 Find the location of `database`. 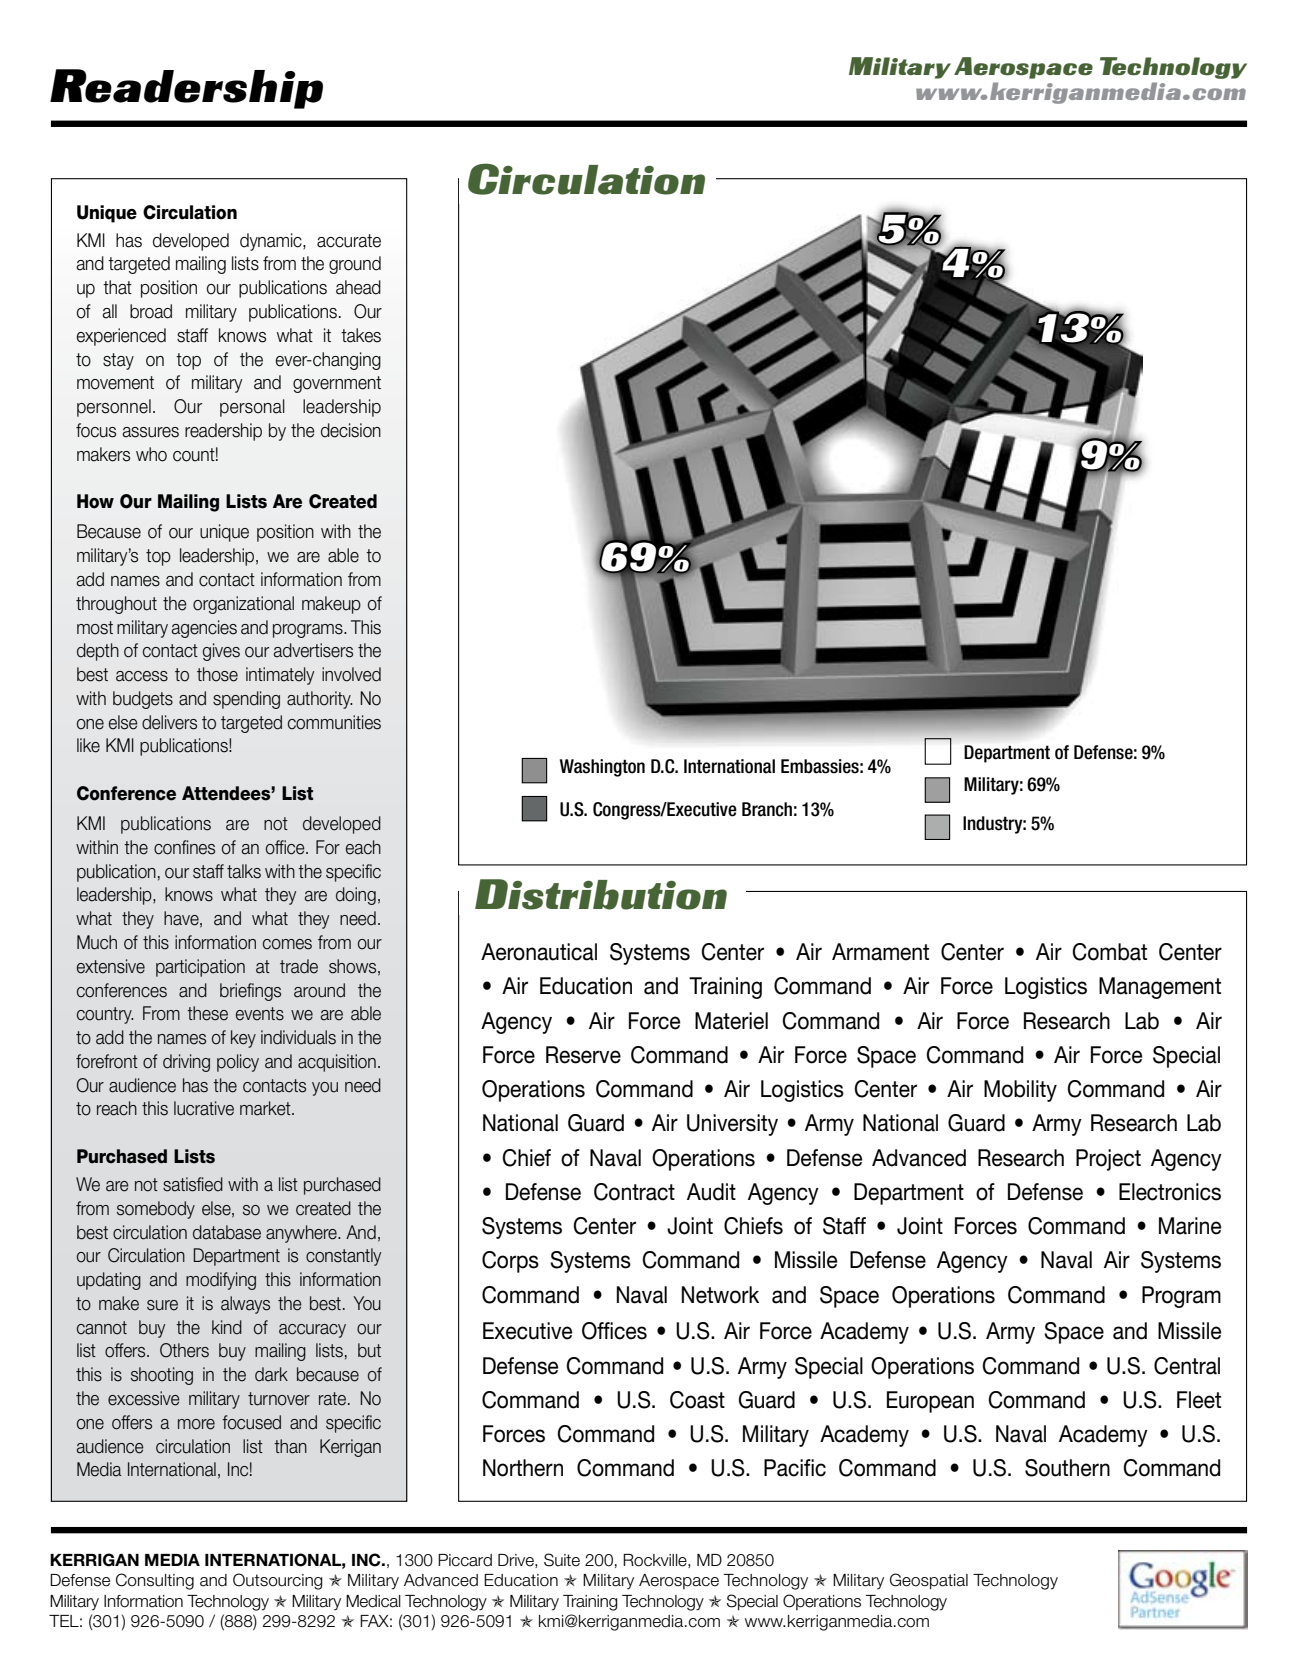

database is located at coordinates (227, 1232).
